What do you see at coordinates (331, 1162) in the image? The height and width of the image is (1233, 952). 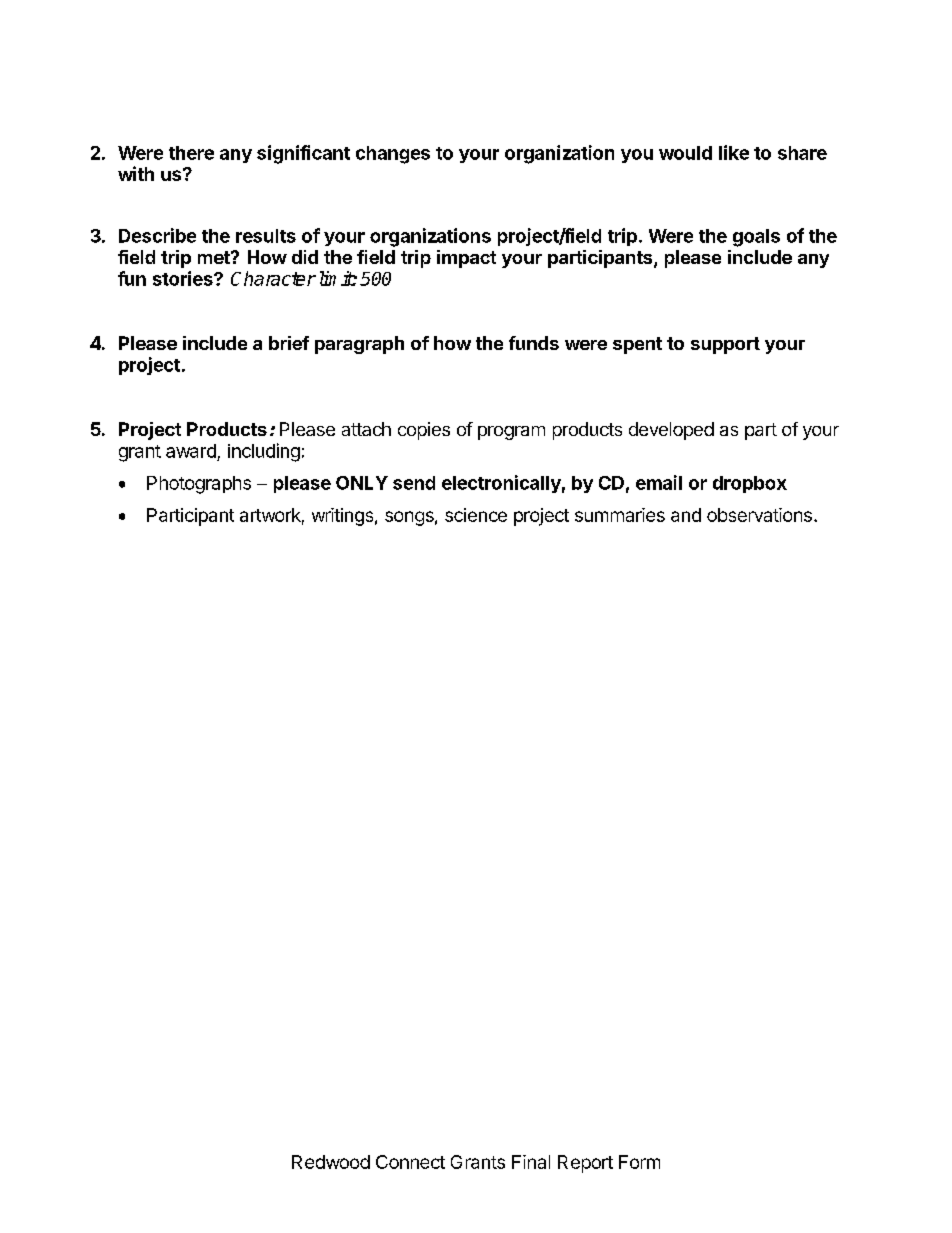 I see `Redwood` at bounding box center [331, 1162].
